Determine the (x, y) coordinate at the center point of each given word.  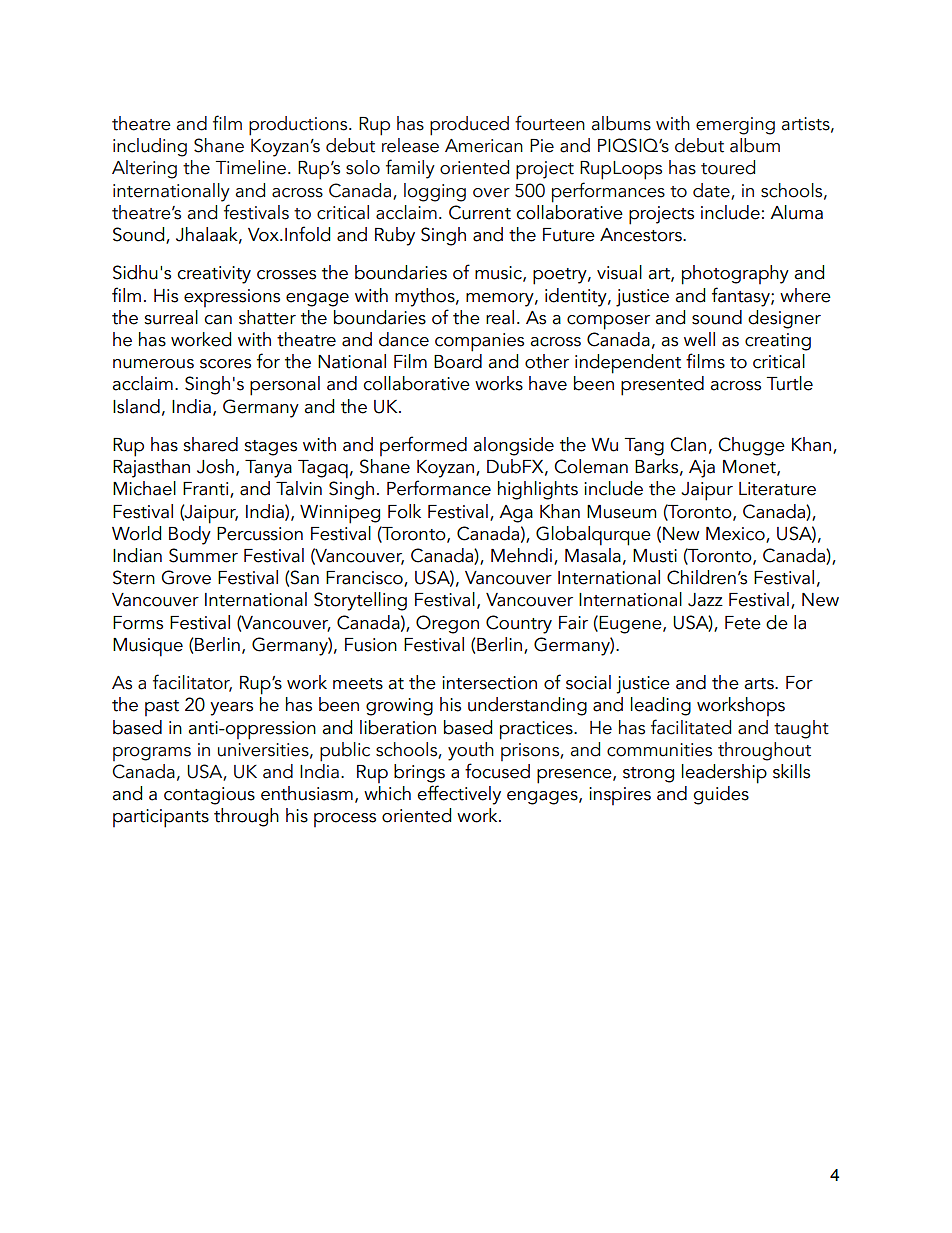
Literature (777, 489)
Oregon (447, 624)
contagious (209, 796)
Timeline (251, 167)
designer (784, 319)
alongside (513, 446)
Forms (138, 623)
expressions (232, 298)
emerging (735, 126)
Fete (743, 623)
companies (479, 342)
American (484, 146)
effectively (459, 795)
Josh (215, 466)
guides (721, 795)
